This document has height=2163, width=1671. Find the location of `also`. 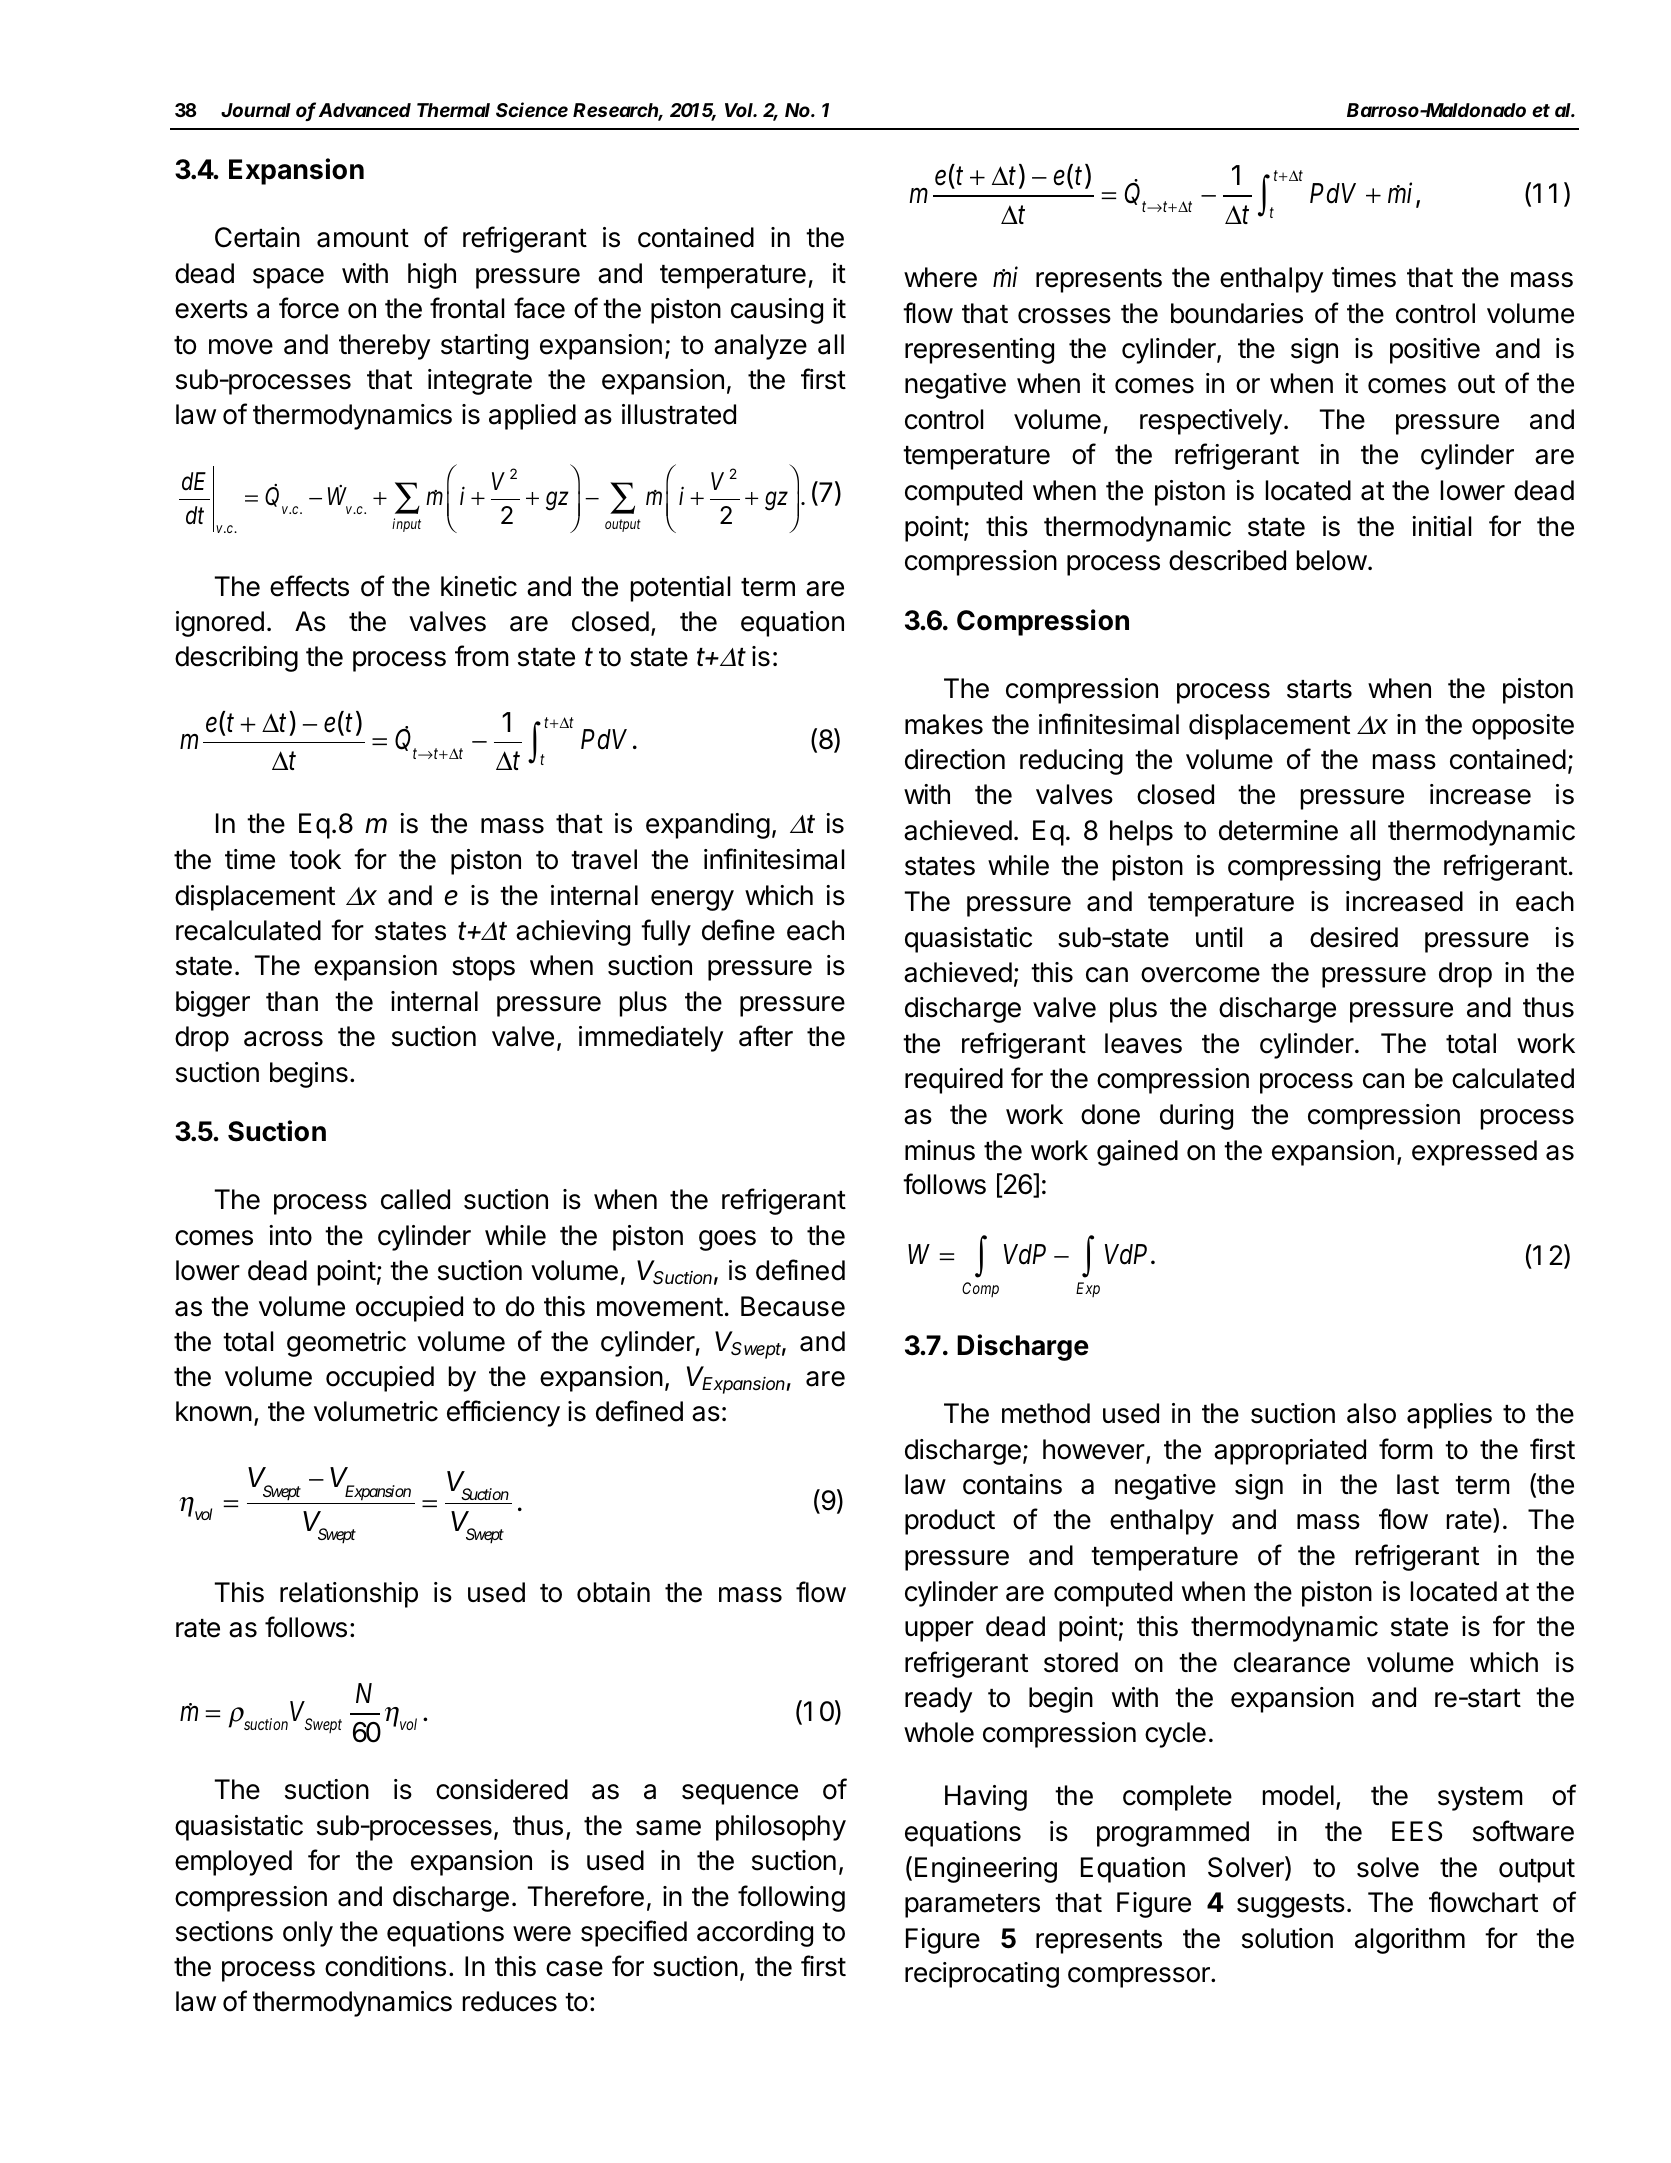

also is located at coordinates (1371, 1413).
